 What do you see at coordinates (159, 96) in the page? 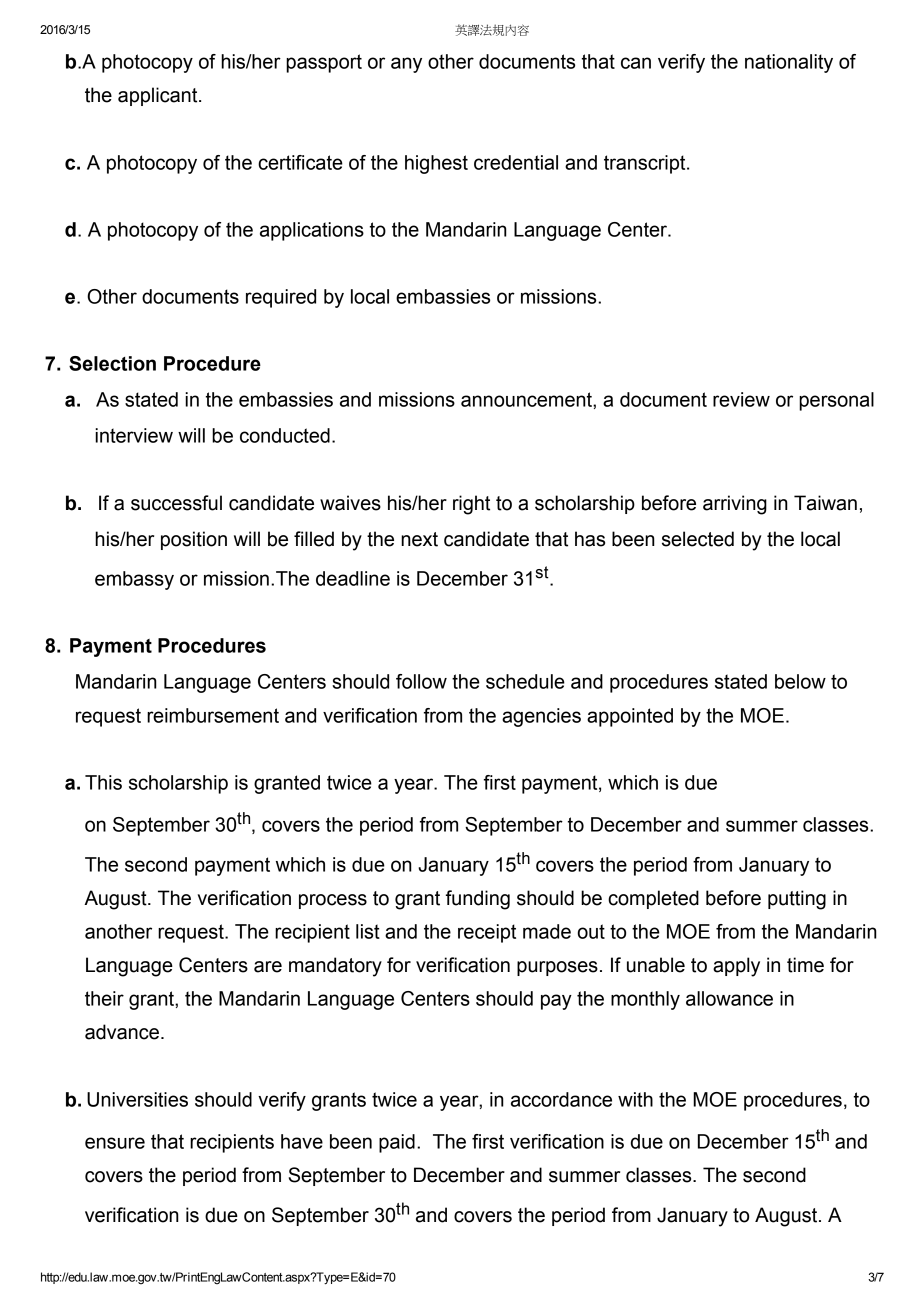
I see `applicant` at bounding box center [159, 96].
